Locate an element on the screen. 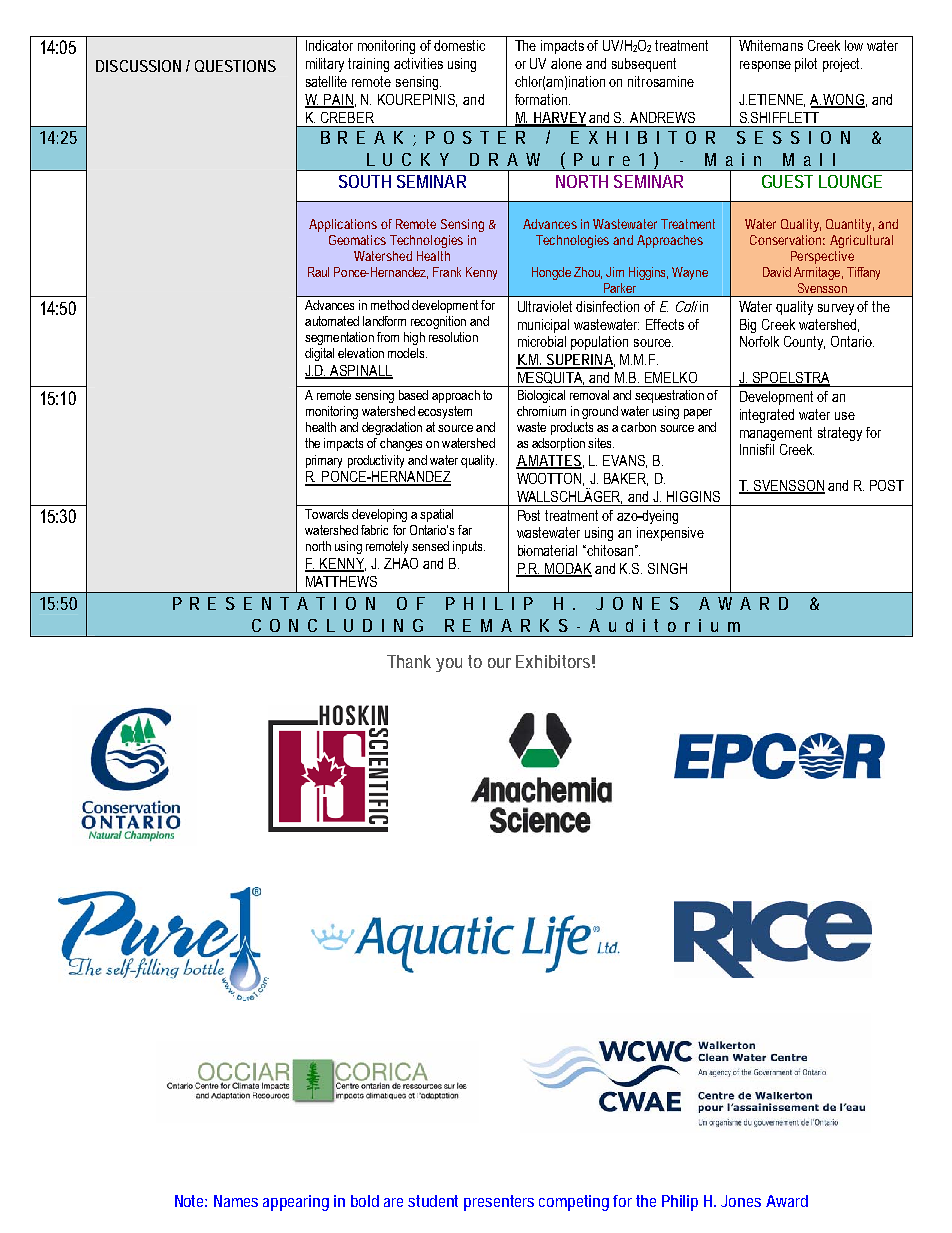 The width and height of the screenshot is (952, 1233). presenters is located at coordinates (499, 1203).
